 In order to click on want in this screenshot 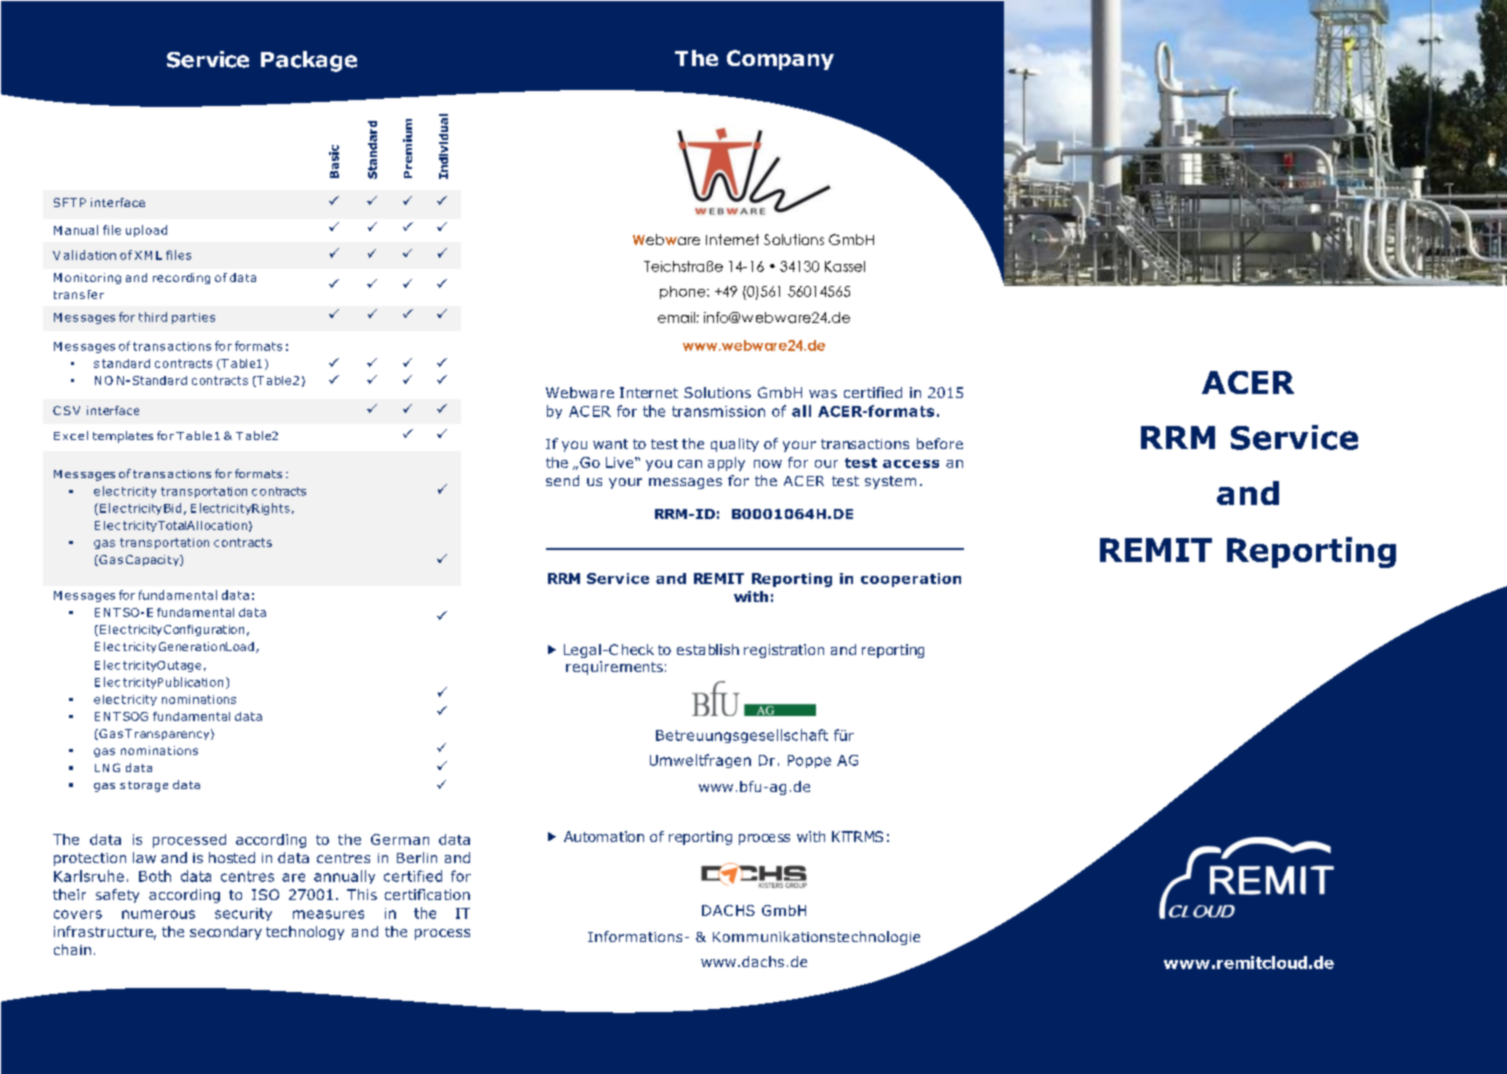, I will do `click(610, 444)`.
